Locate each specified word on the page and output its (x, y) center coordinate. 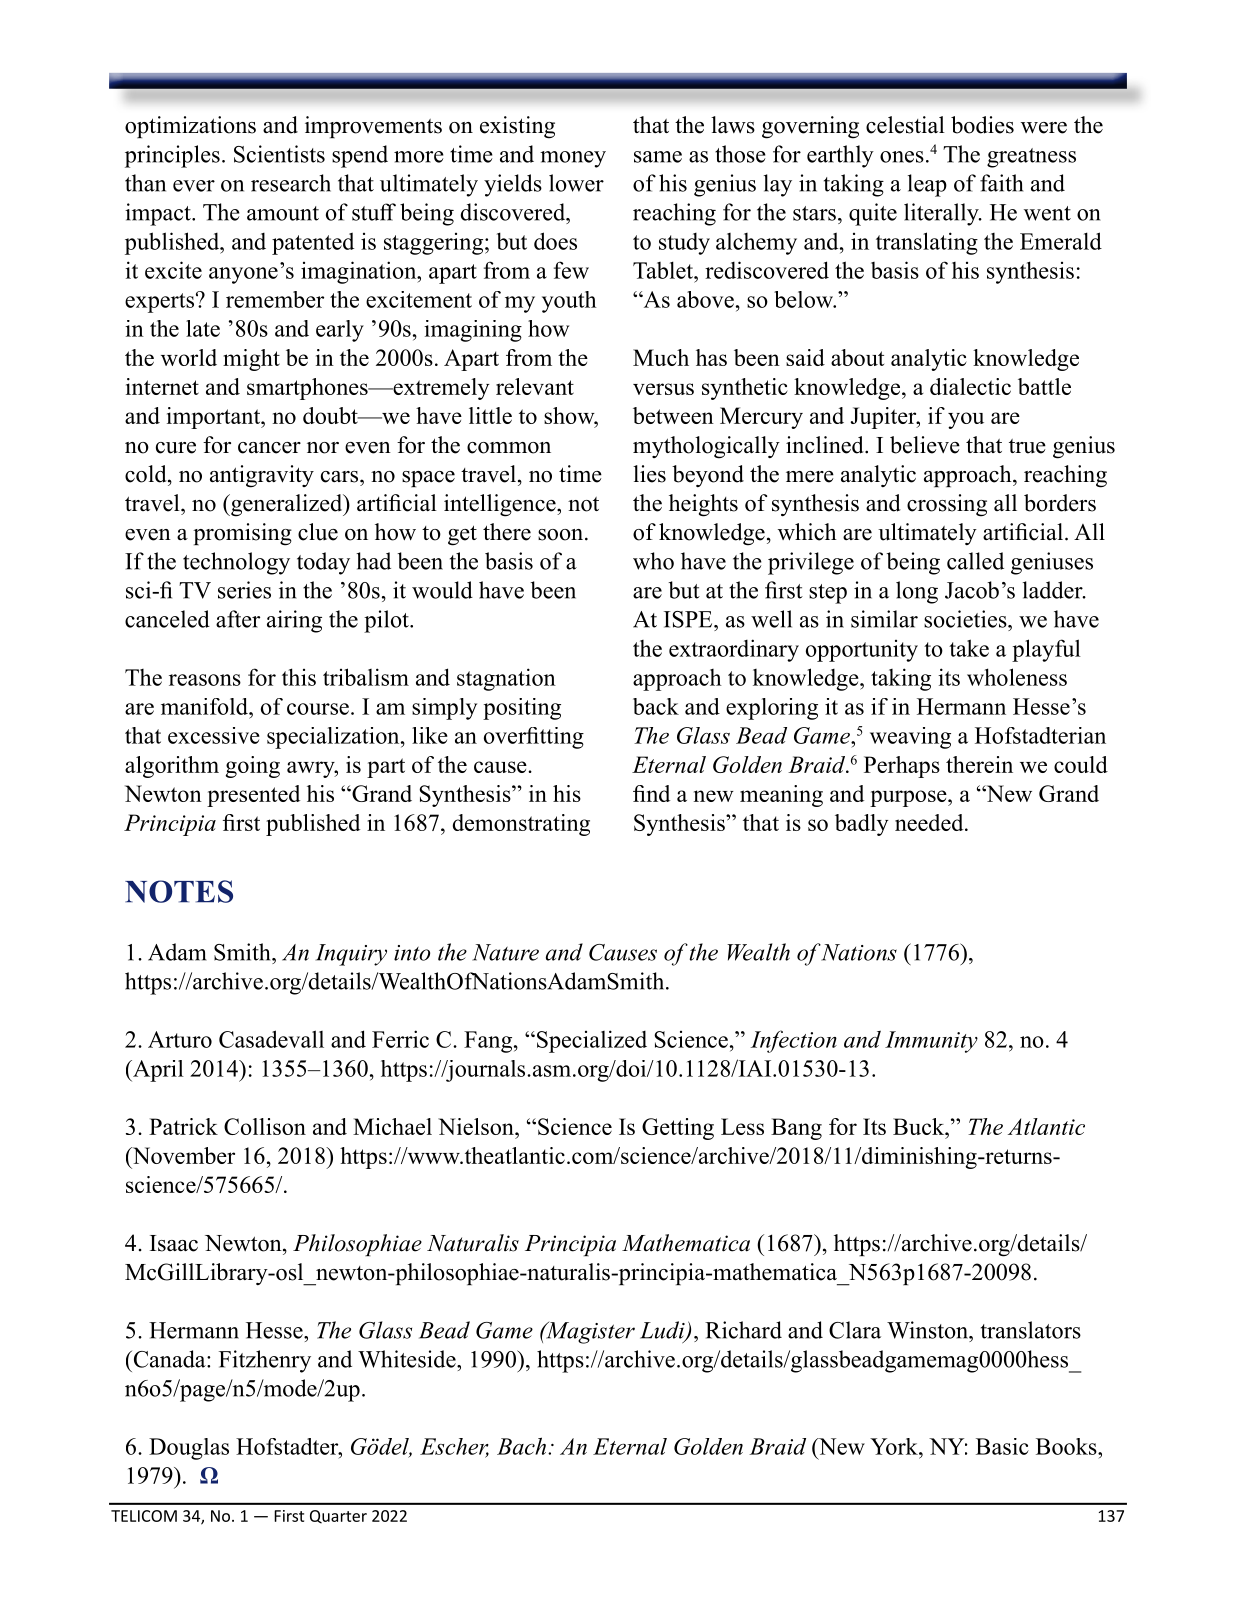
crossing (947, 505)
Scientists (279, 154)
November (182, 1155)
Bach (523, 1446)
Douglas (189, 1449)
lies (649, 474)
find (651, 793)
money (573, 159)
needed (930, 822)
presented (253, 796)
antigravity (262, 476)
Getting (678, 1129)
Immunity (931, 1042)
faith (1001, 183)
